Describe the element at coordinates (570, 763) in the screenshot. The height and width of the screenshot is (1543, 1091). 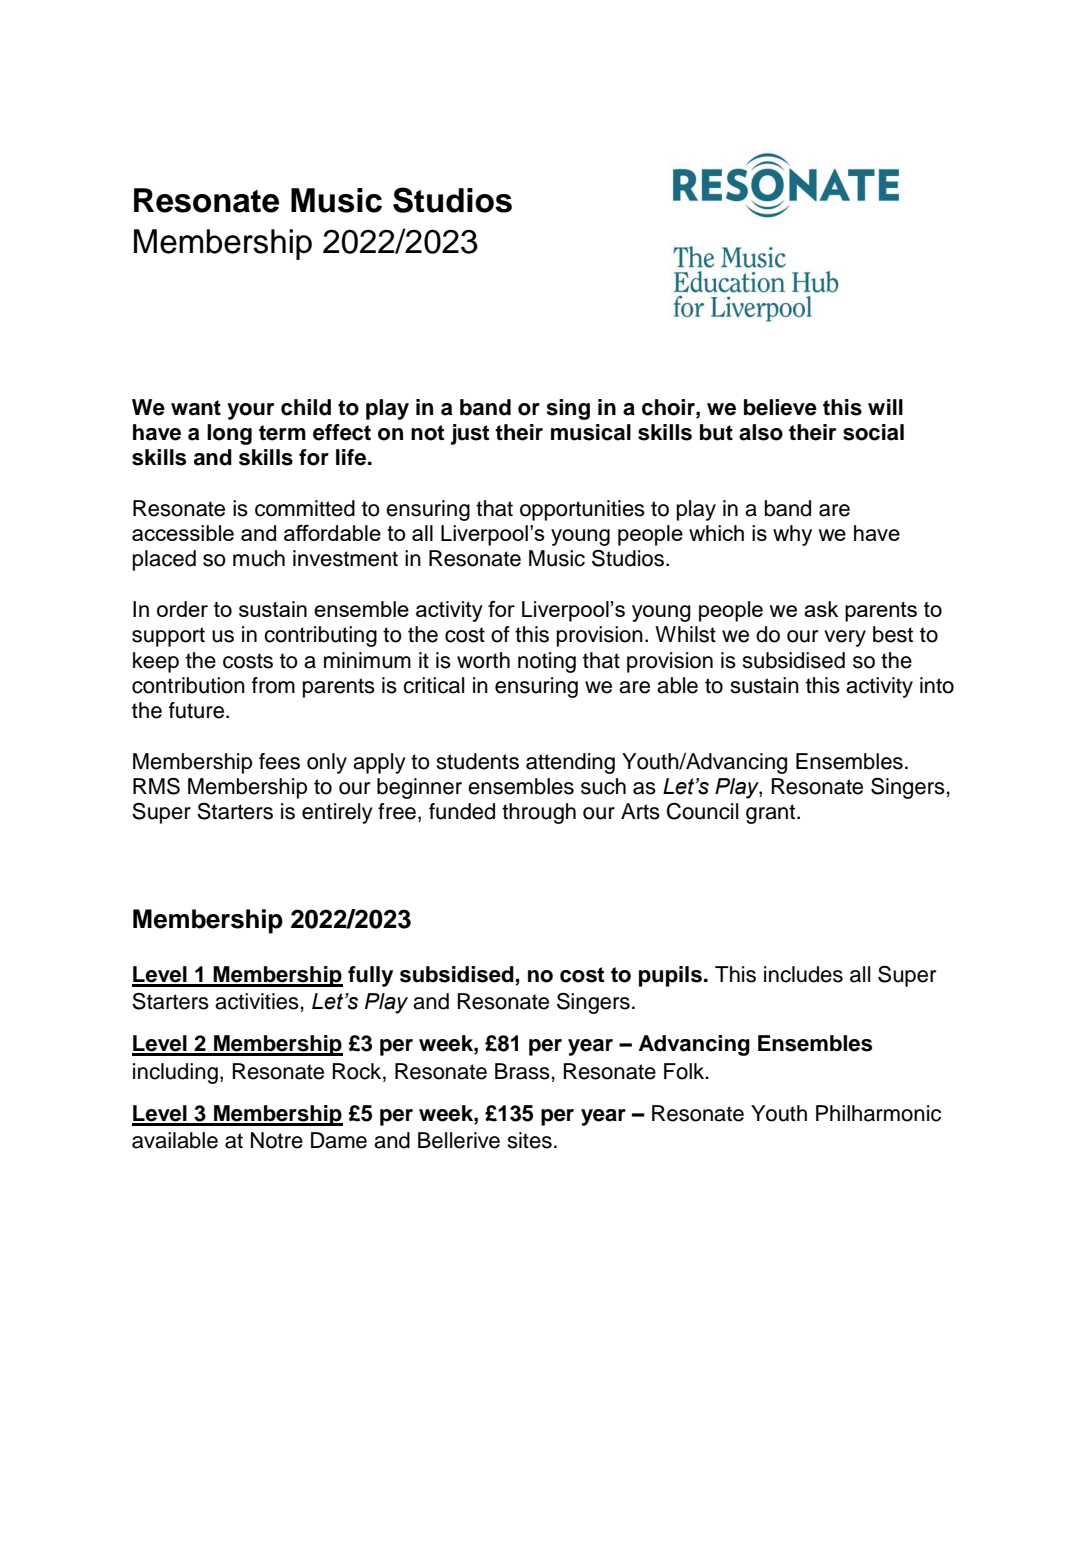
I see `attending` at that location.
